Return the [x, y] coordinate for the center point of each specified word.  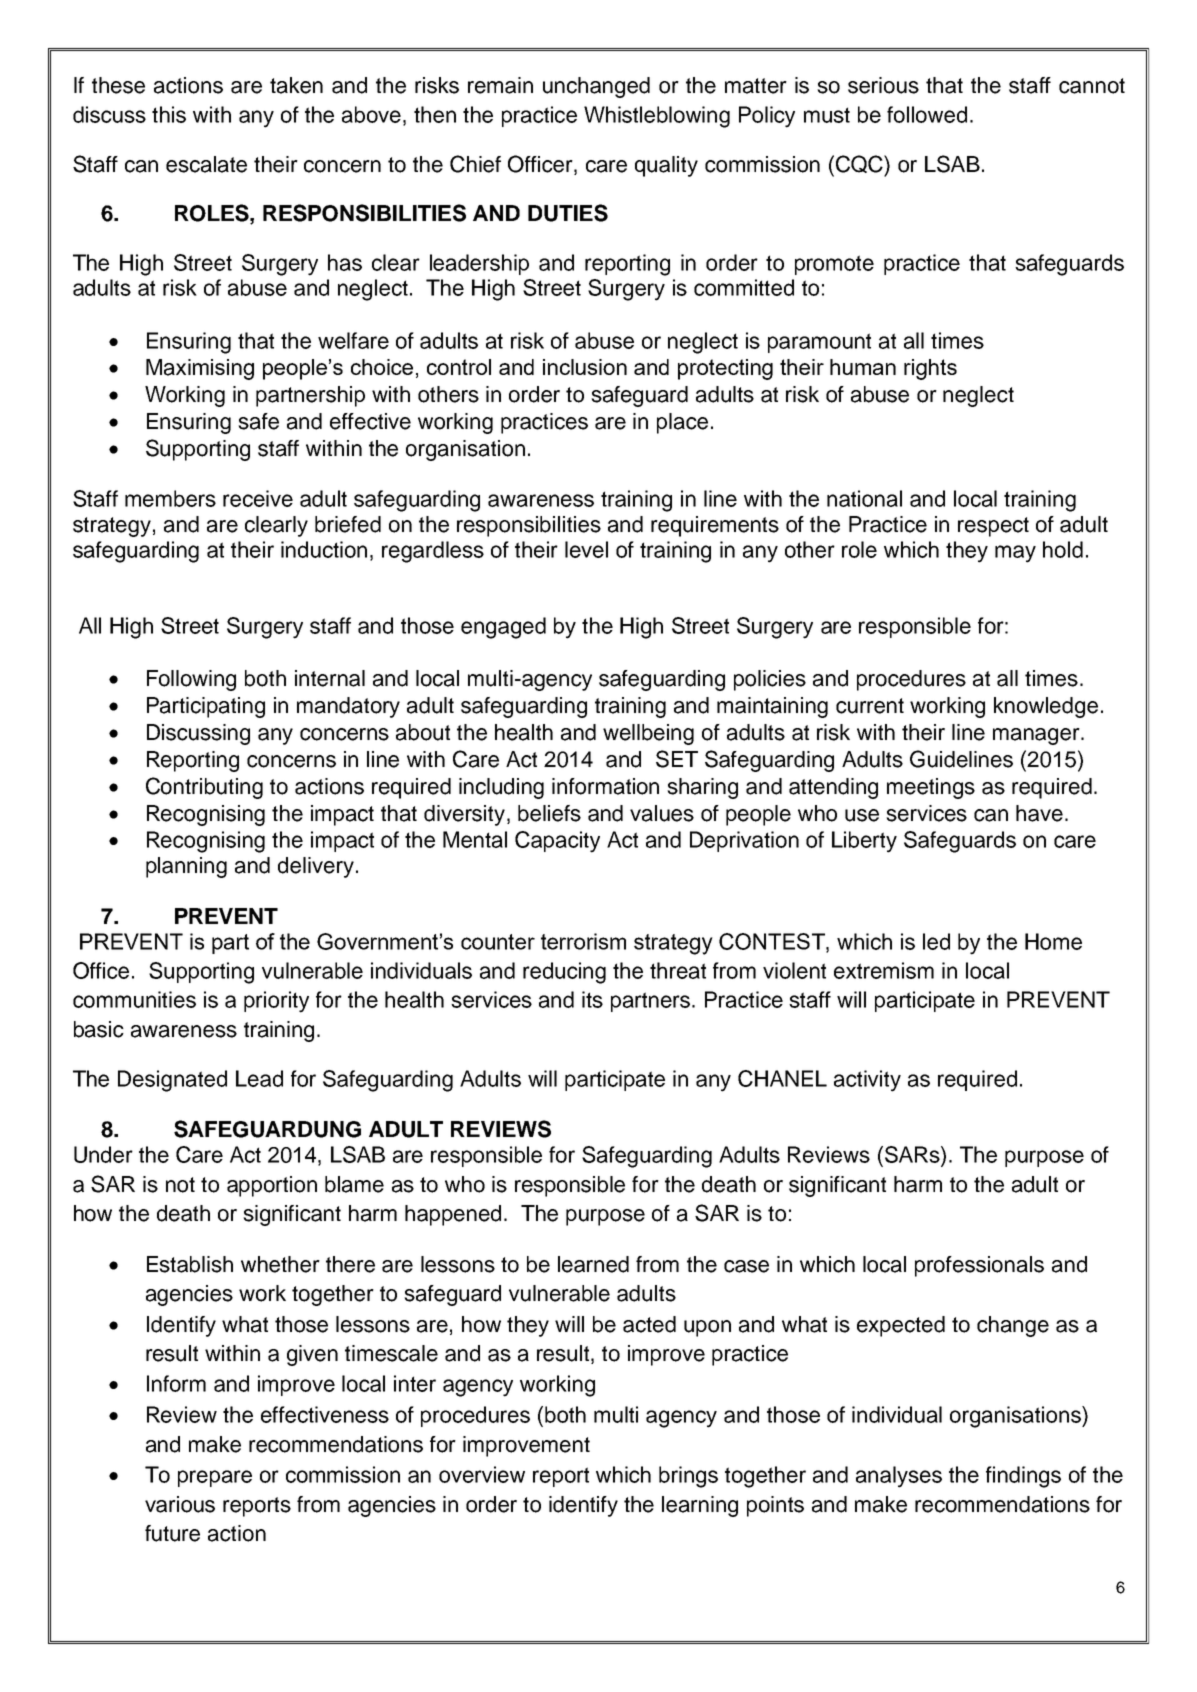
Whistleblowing [657, 117]
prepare [215, 1478]
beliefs [549, 813]
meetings [931, 788]
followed [927, 114]
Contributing [204, 788]
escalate [206, 164]
